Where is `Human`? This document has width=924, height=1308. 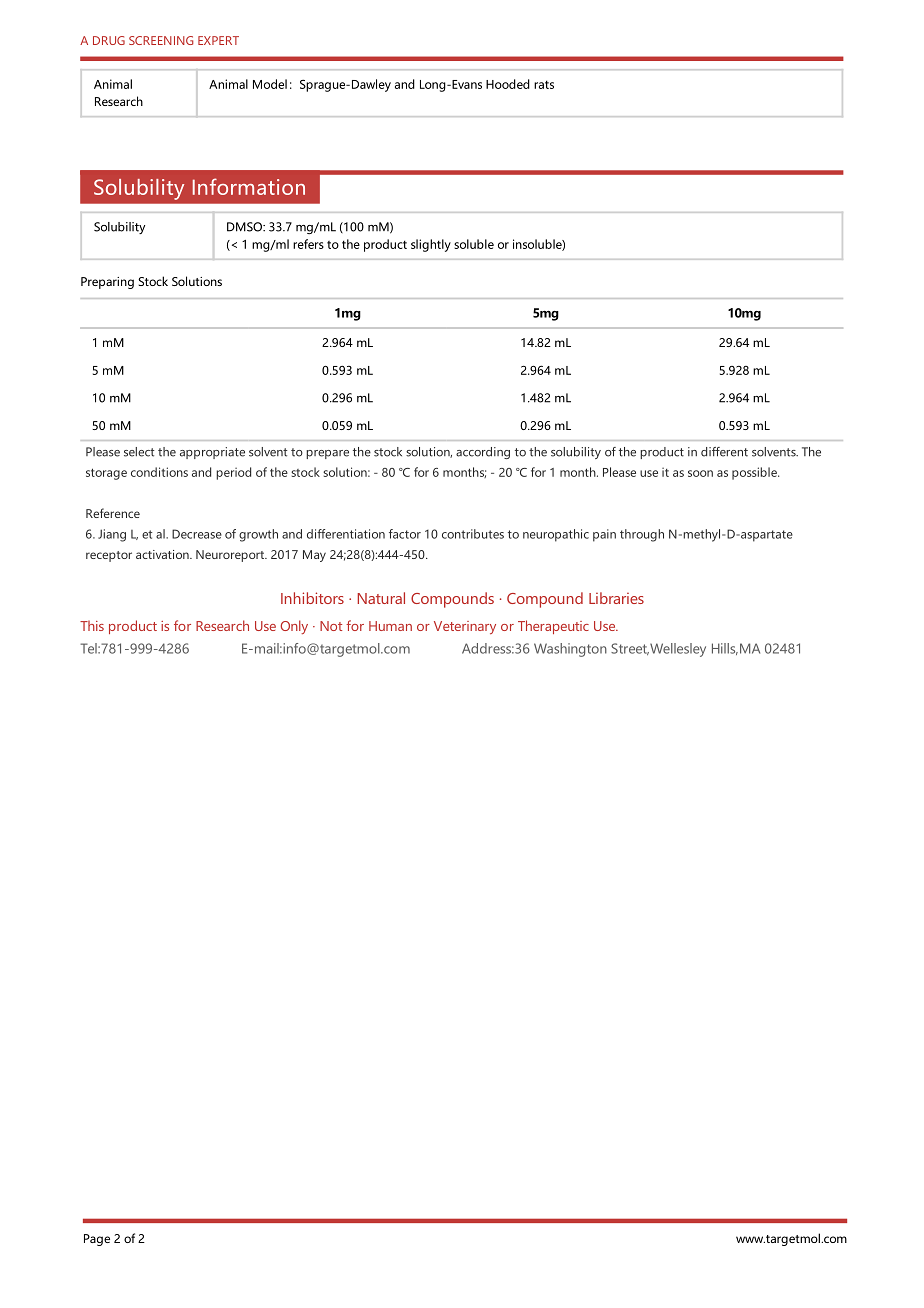
Human is located at coordinates (390, 626).
